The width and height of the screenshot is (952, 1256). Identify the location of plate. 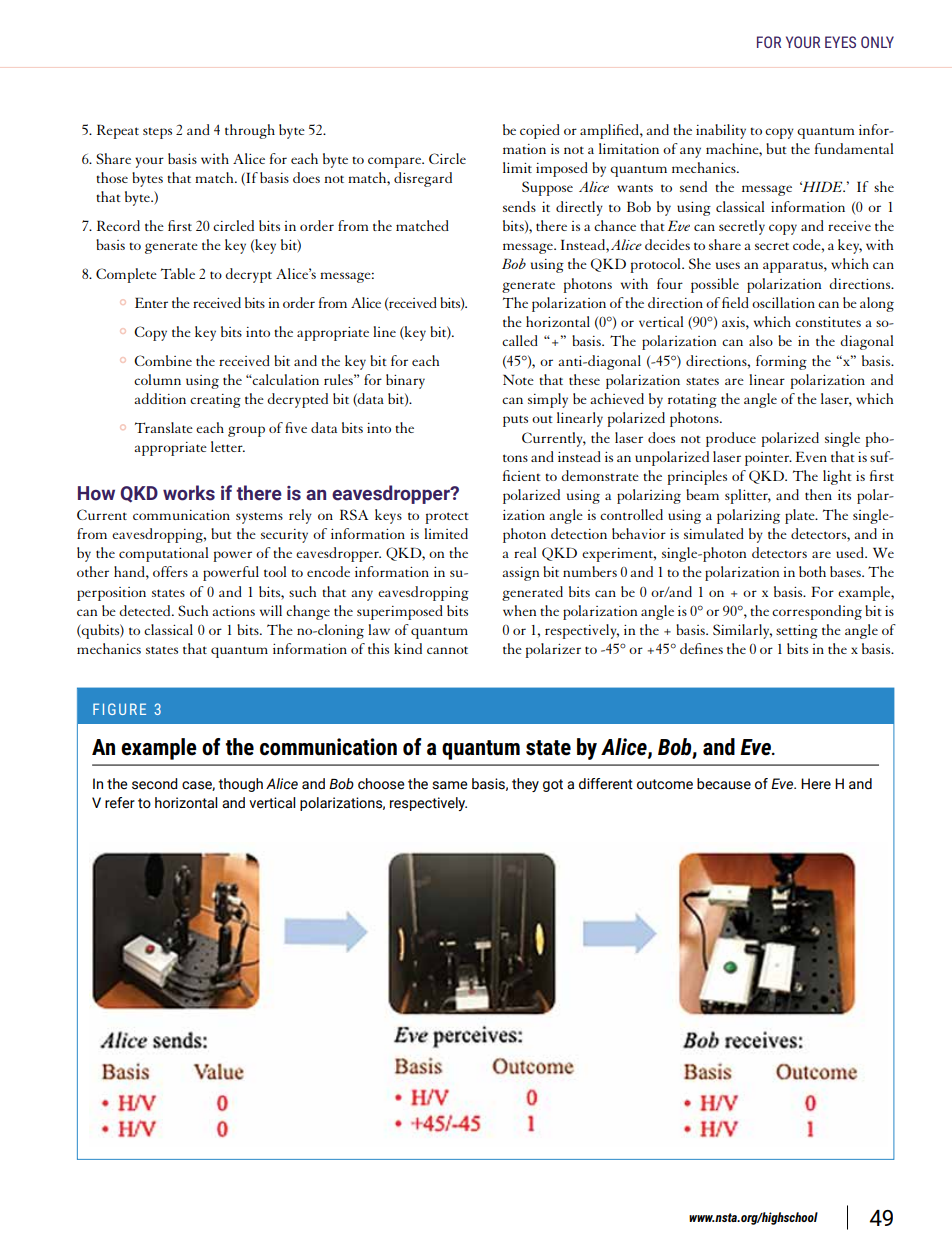
(801, 516).
